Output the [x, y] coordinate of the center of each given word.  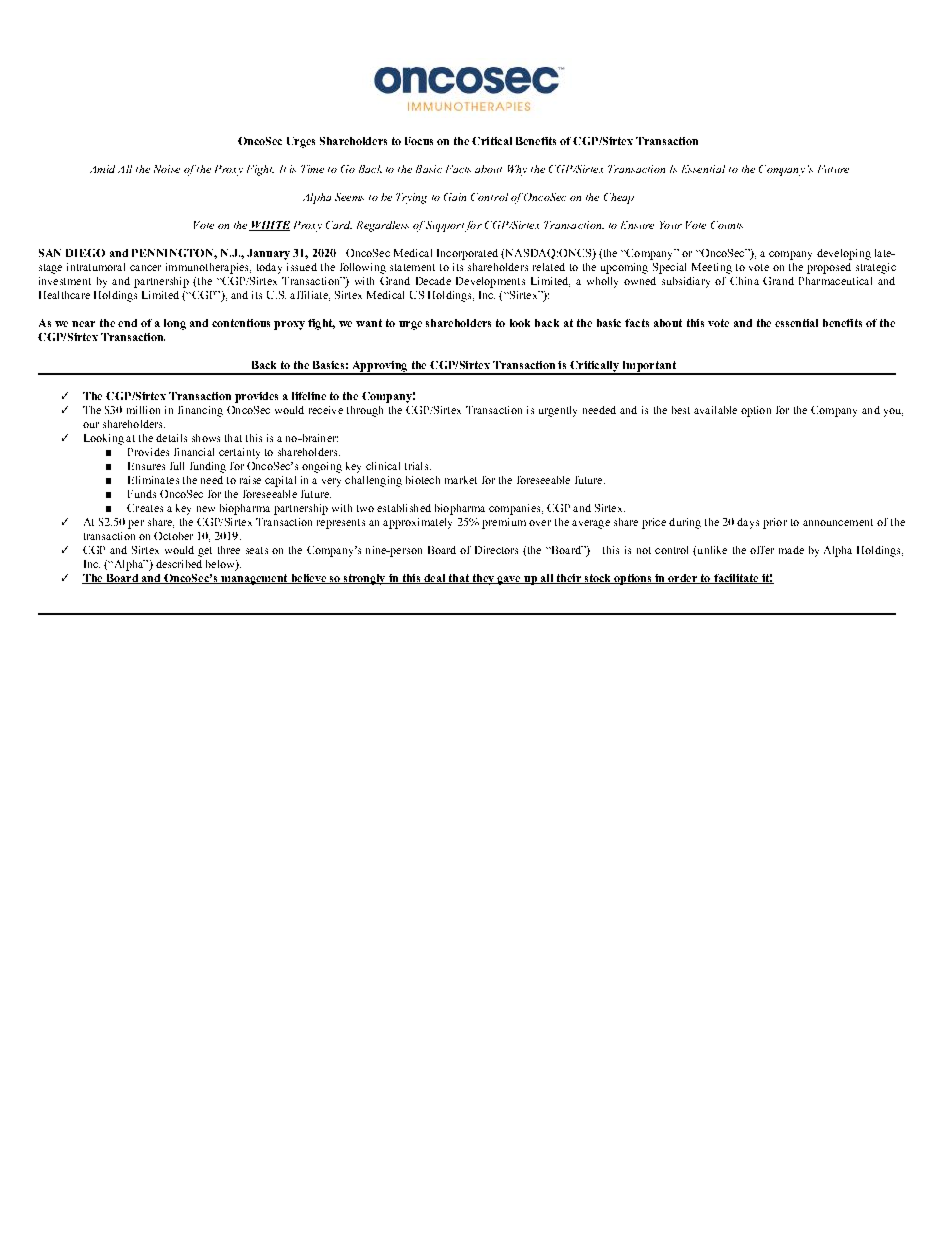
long [175, 324]
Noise [167, 169]
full [177, 466]
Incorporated [467, 254]
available [715, 410]
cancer [145, 268]
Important [649, 367]
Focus [419, 141]
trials [418, 466]
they [483, 579]
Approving [379, 368]
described [179, 564]
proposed [829, 268]
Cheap [619, 198]
